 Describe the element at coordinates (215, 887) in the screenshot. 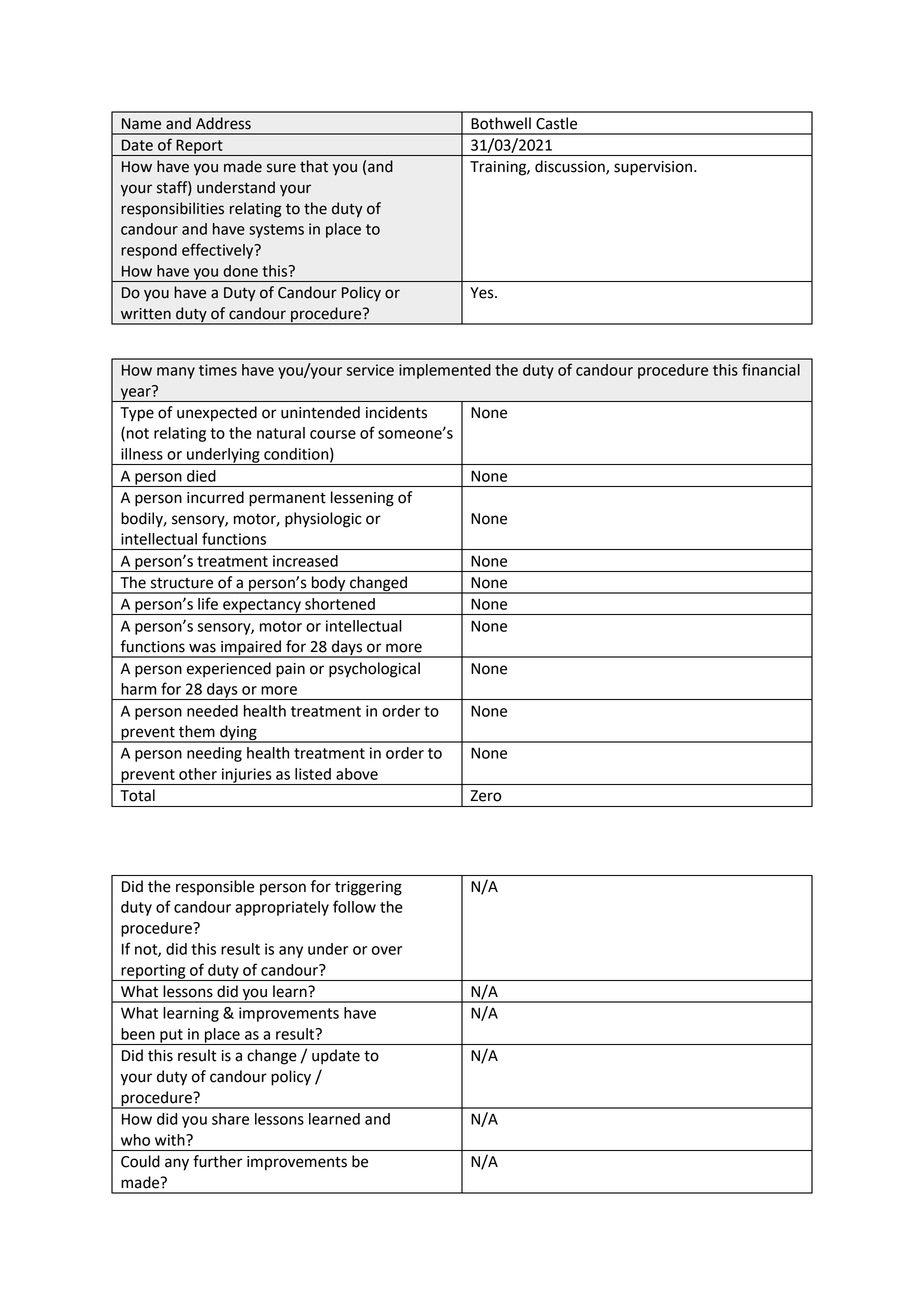

I see `responsible` at that location.
